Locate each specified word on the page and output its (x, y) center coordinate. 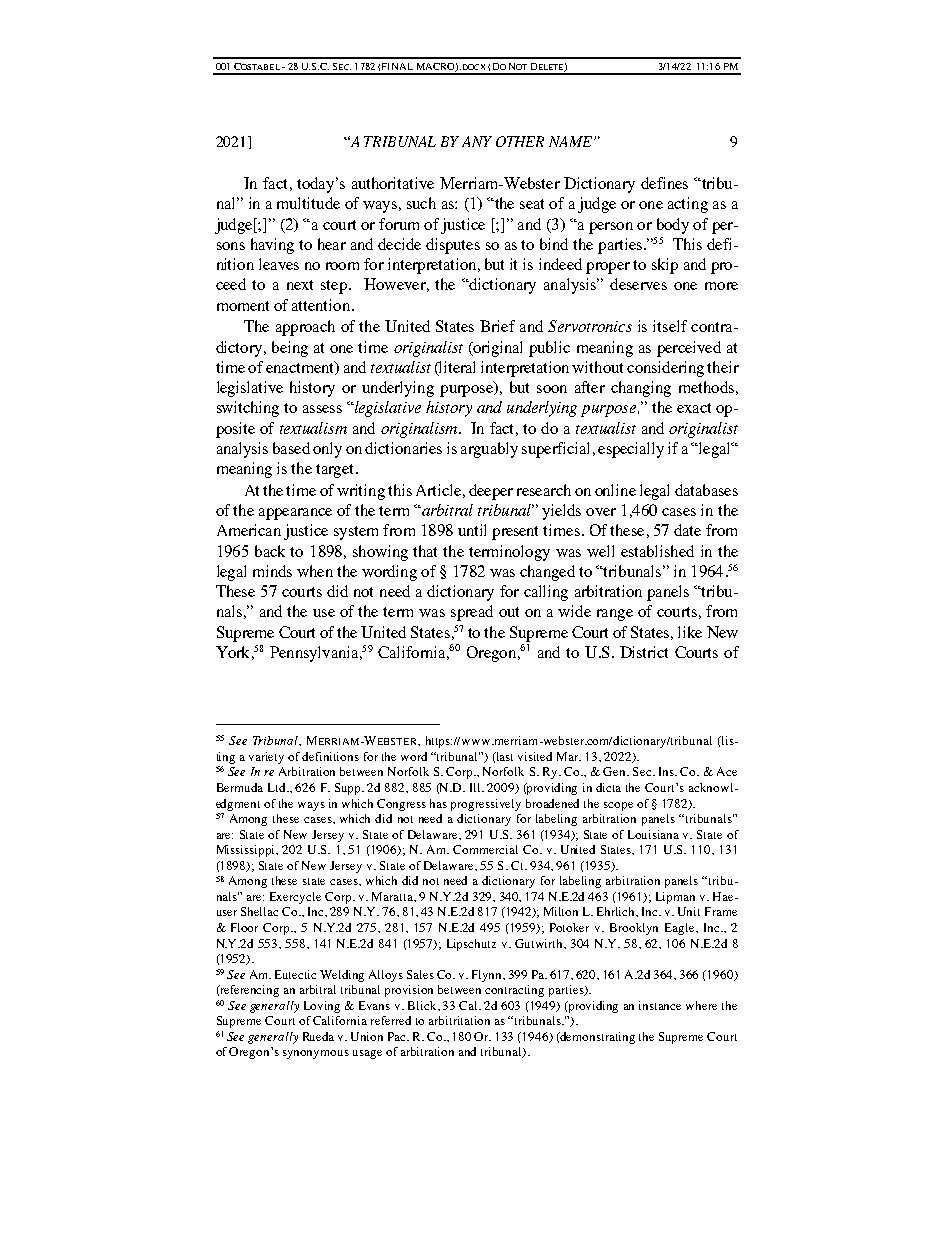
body (673, 226)
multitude (308, 203)
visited (535, 756)
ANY (477, 141)
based (291, 448)
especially (631, 450)
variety (266, 758)
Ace (727, 771)
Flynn (488, 976)
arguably (489, 450)
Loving (322, 1007)
